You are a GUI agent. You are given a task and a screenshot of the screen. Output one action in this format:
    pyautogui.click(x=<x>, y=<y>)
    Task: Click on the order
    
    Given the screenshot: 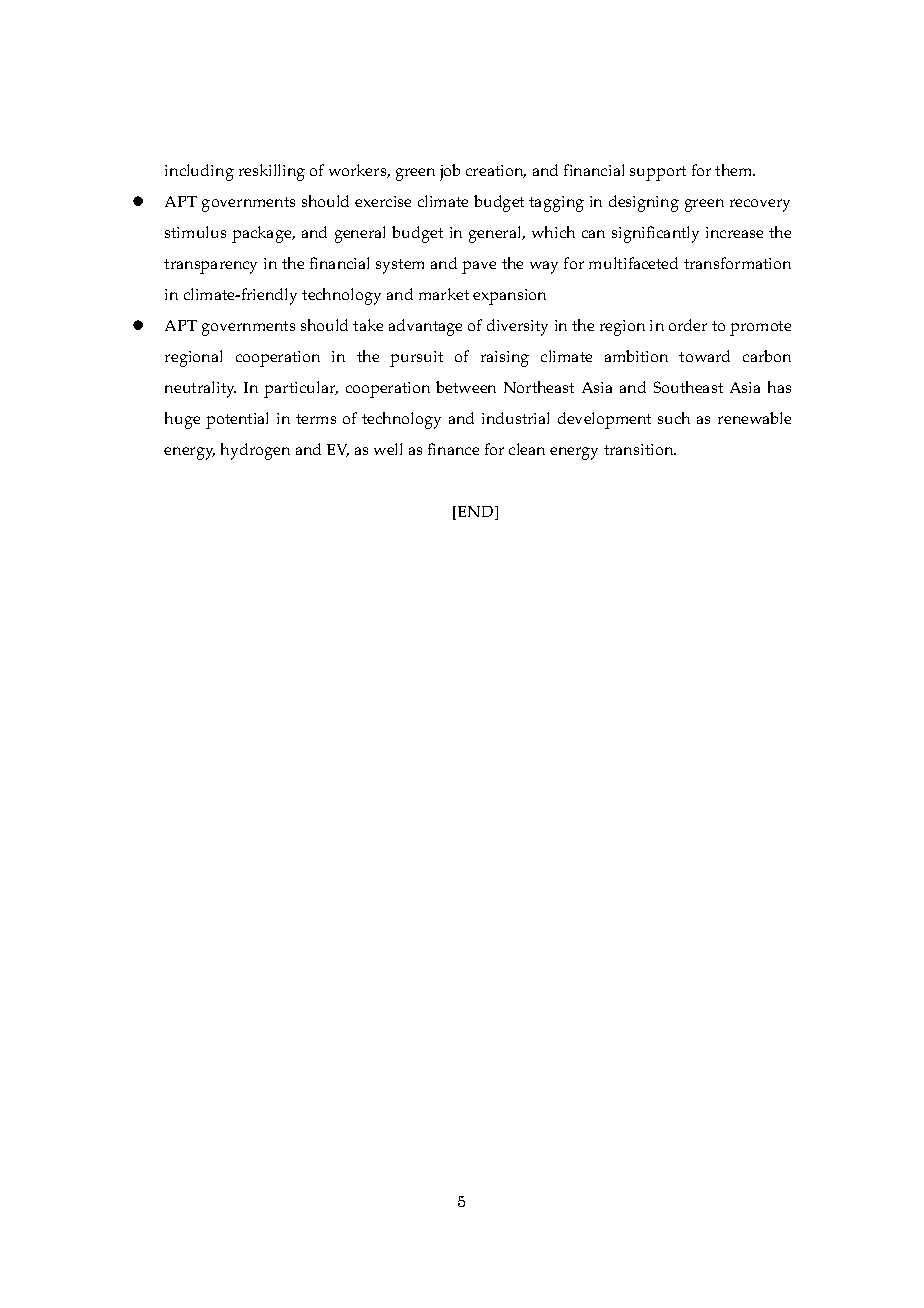 What is the action you would take?
    pyautogui.click(x=688, y=325)
